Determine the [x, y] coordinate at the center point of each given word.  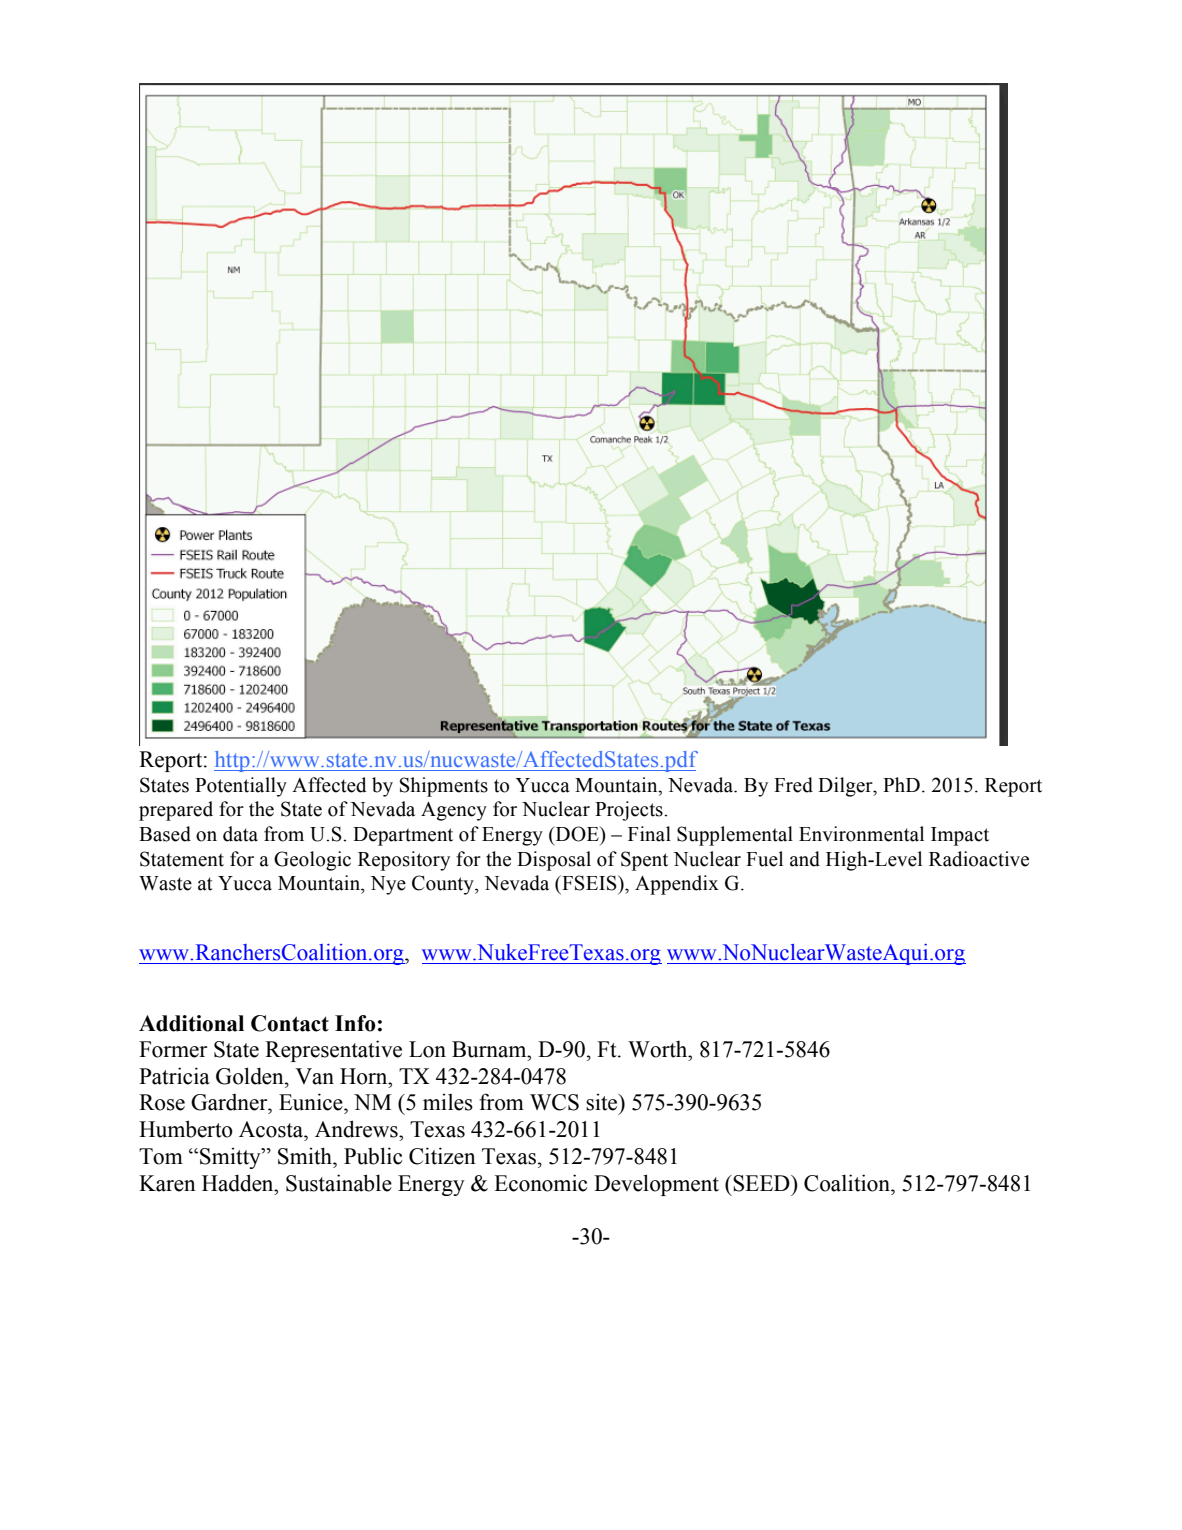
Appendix [677, 885]
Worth [659, 1049]
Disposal [554, 861]
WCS [554, 1102]
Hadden [239, 1183]
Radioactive [979, 859]
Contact [290, 1023]
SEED [761, 1183]
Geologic [312, 861]
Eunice [312, 1102]
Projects [630, 811]
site [603, 1102]
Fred [793, 785]
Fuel [764, 859]
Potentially [241, 787]
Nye [388, 885]
